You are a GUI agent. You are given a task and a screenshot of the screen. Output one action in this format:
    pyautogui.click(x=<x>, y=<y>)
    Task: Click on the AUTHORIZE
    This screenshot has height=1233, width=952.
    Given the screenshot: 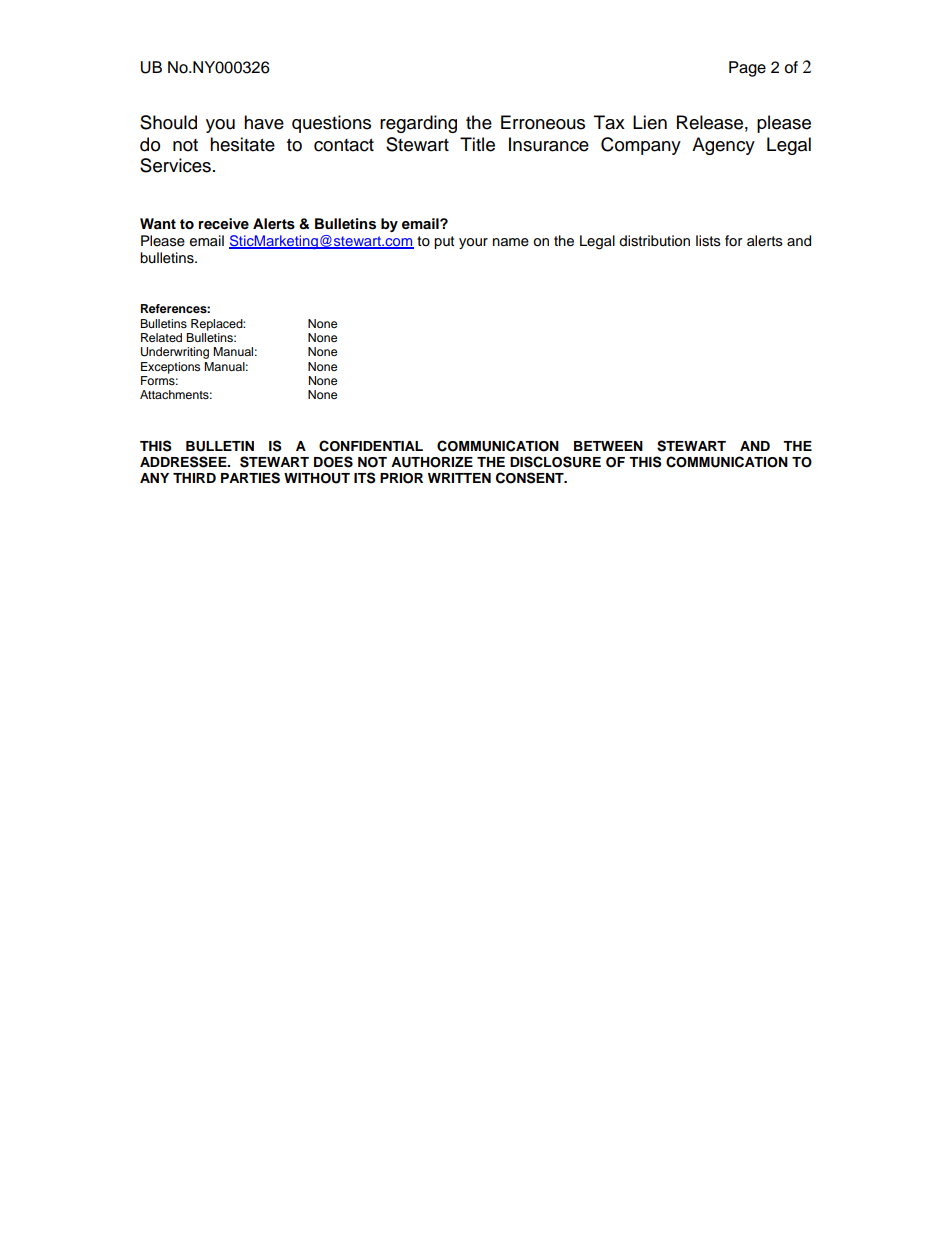 What is the action you would take?
    pyautogui.click(x=432, y=462)
